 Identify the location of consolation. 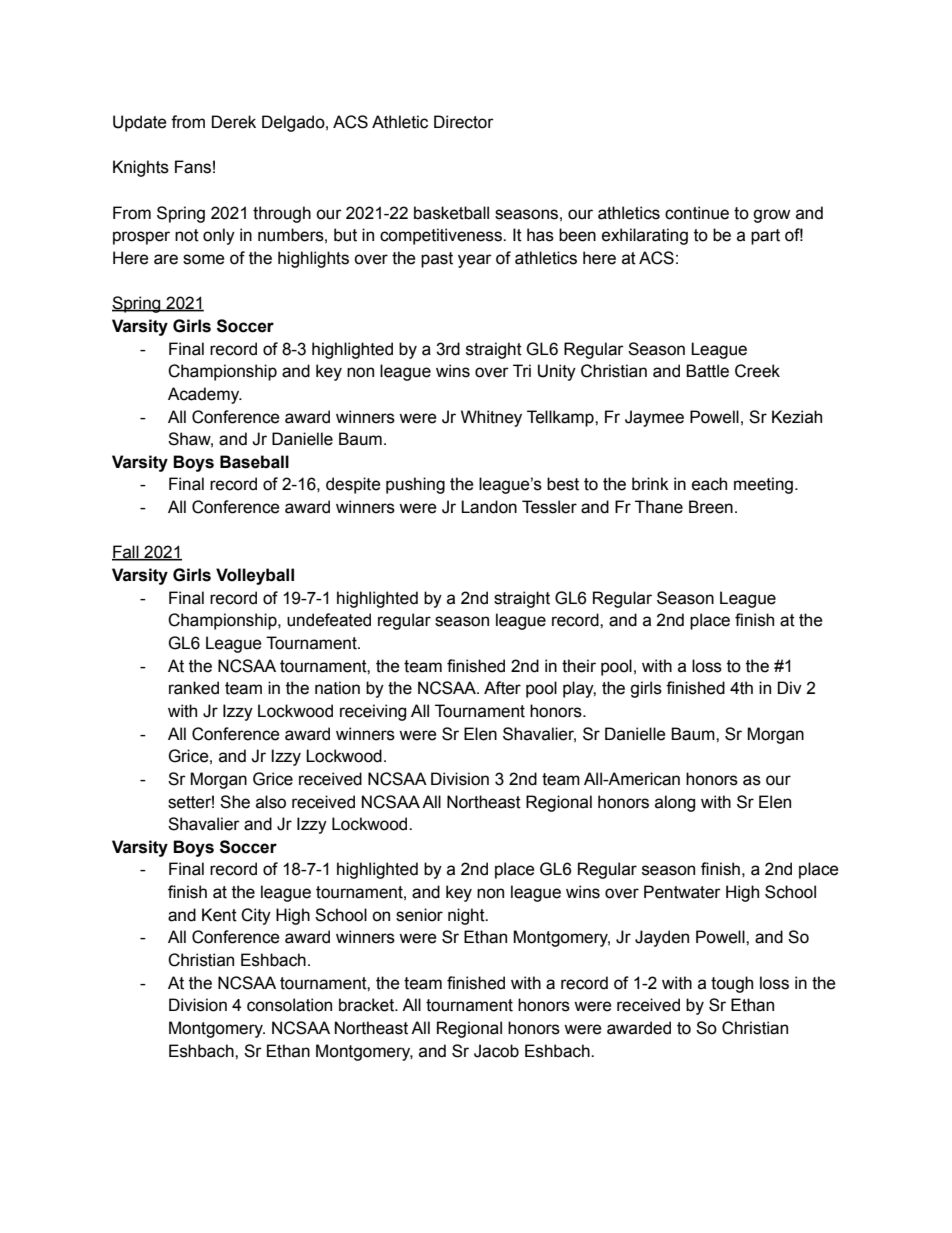
(289, 1005).
